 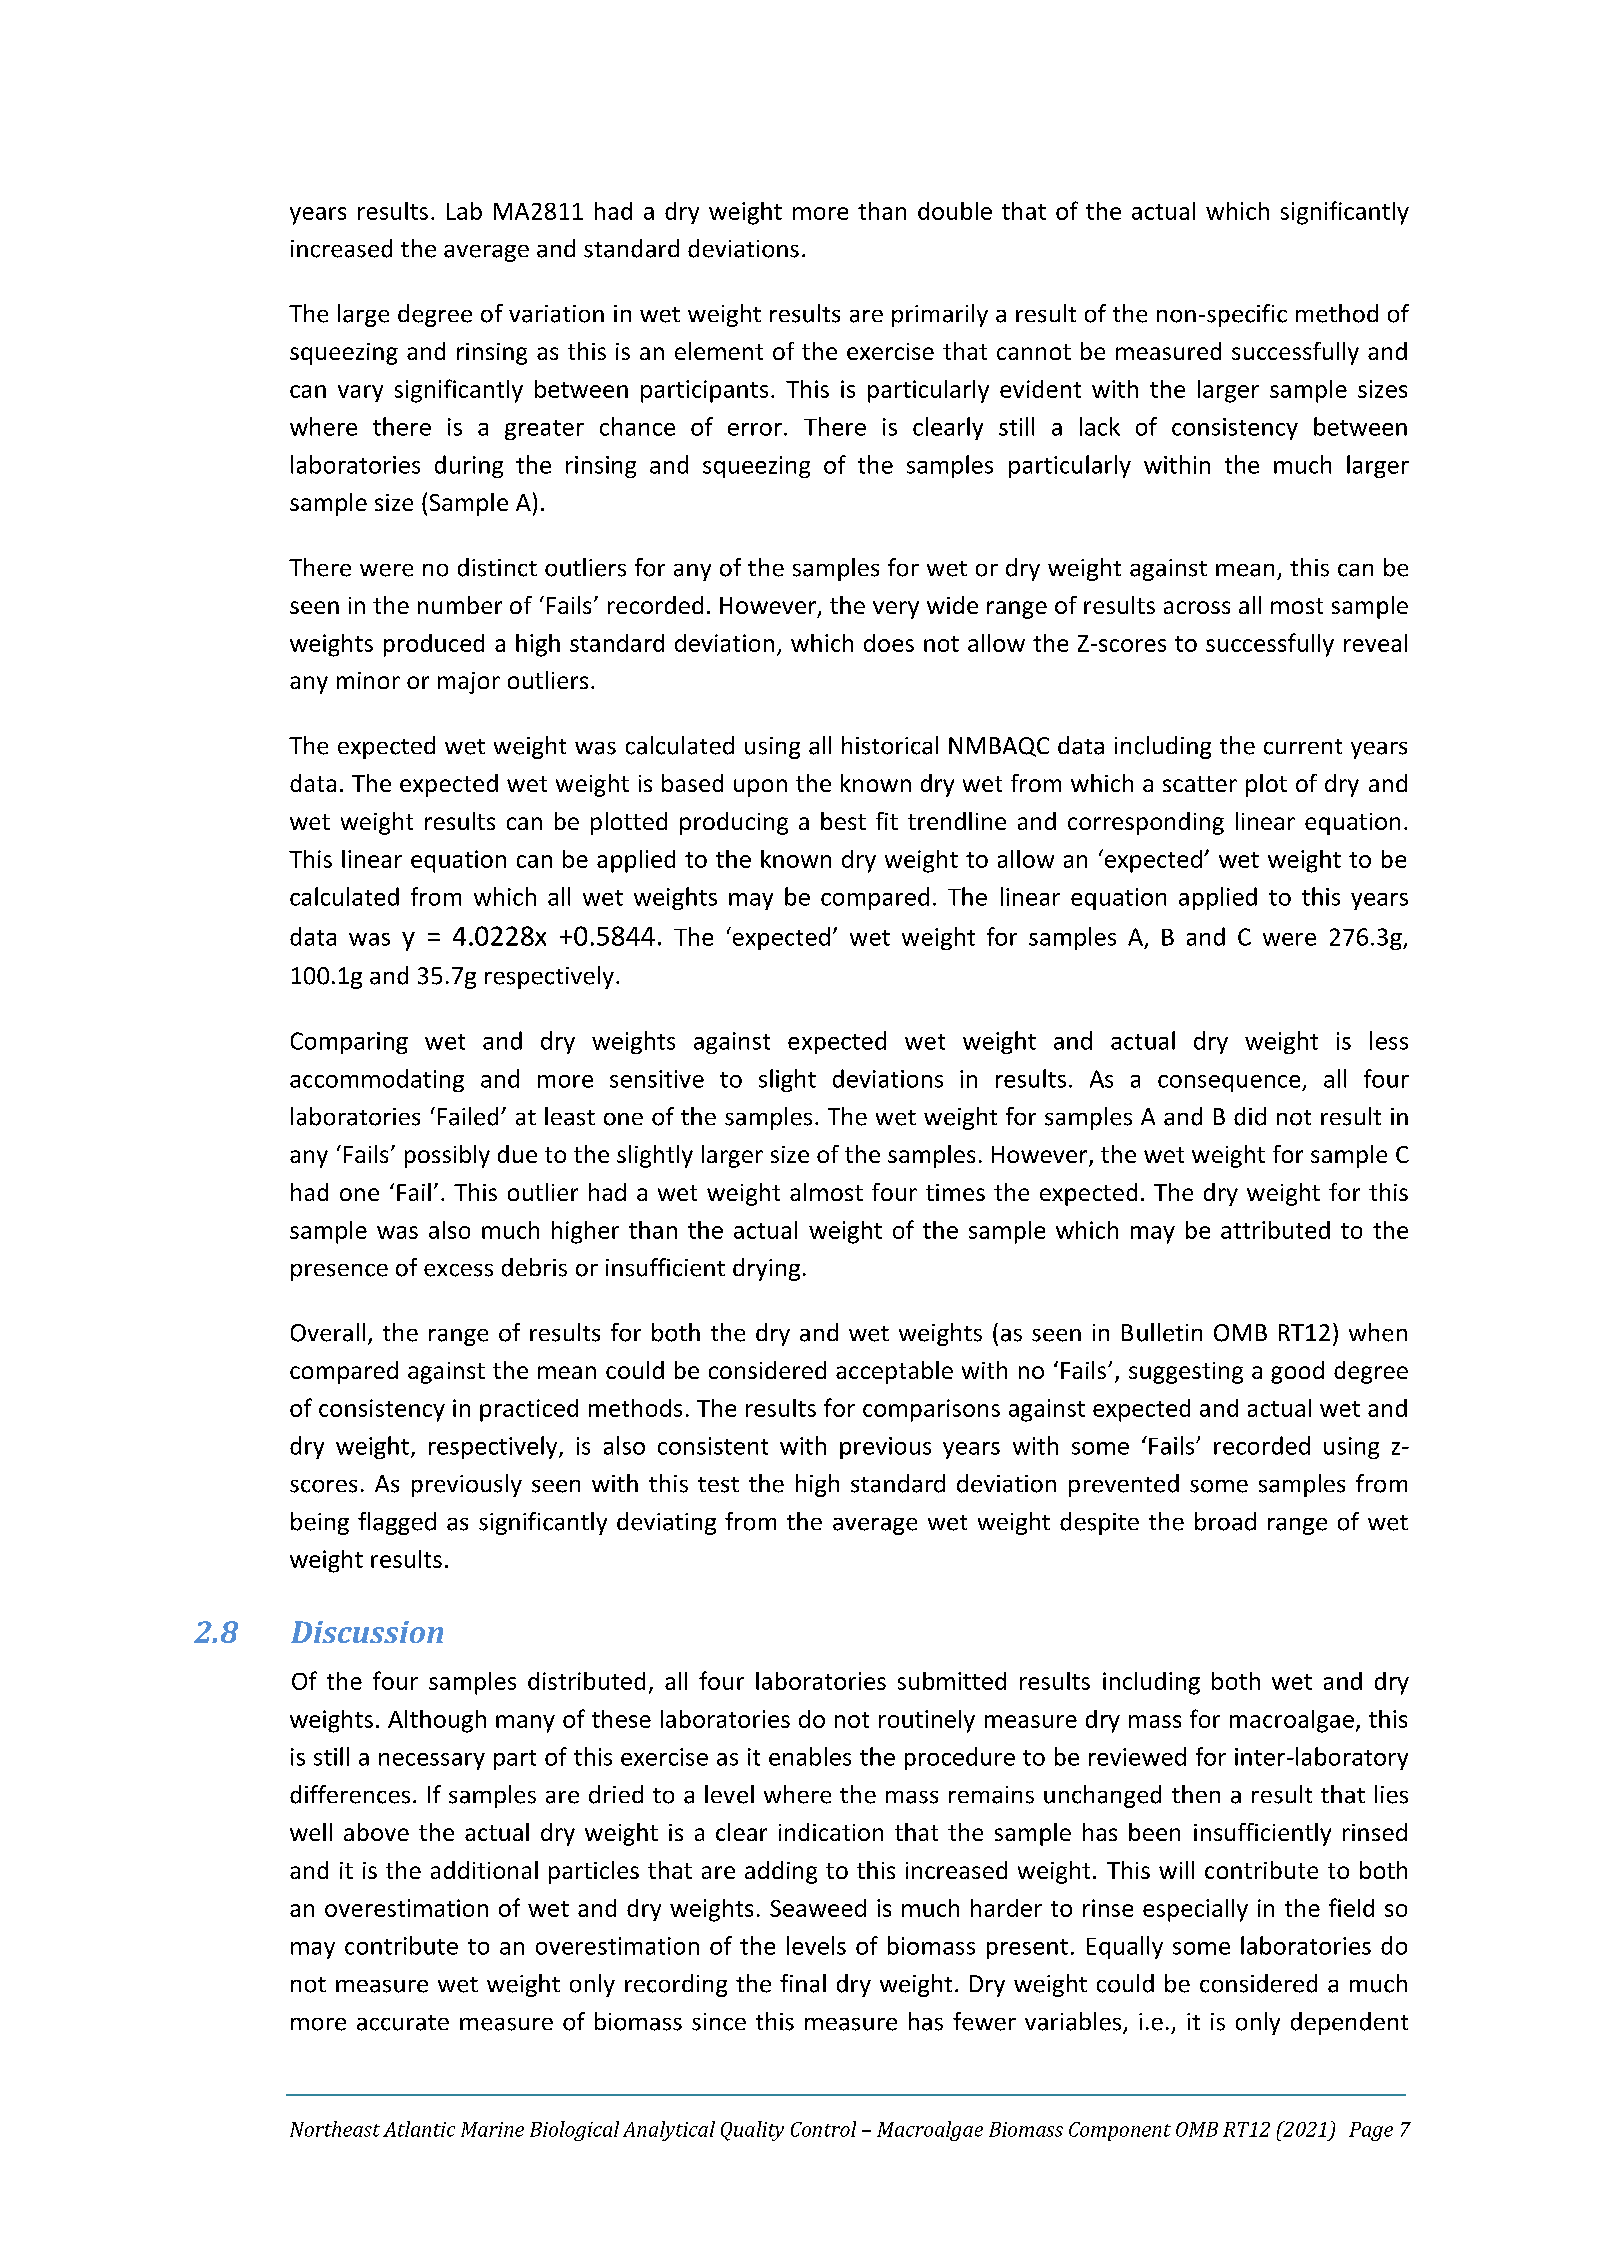 What do you see at coordinates (437, 1721) in the screenshot?
I see `Although` at bounding box center [437, 1721].
